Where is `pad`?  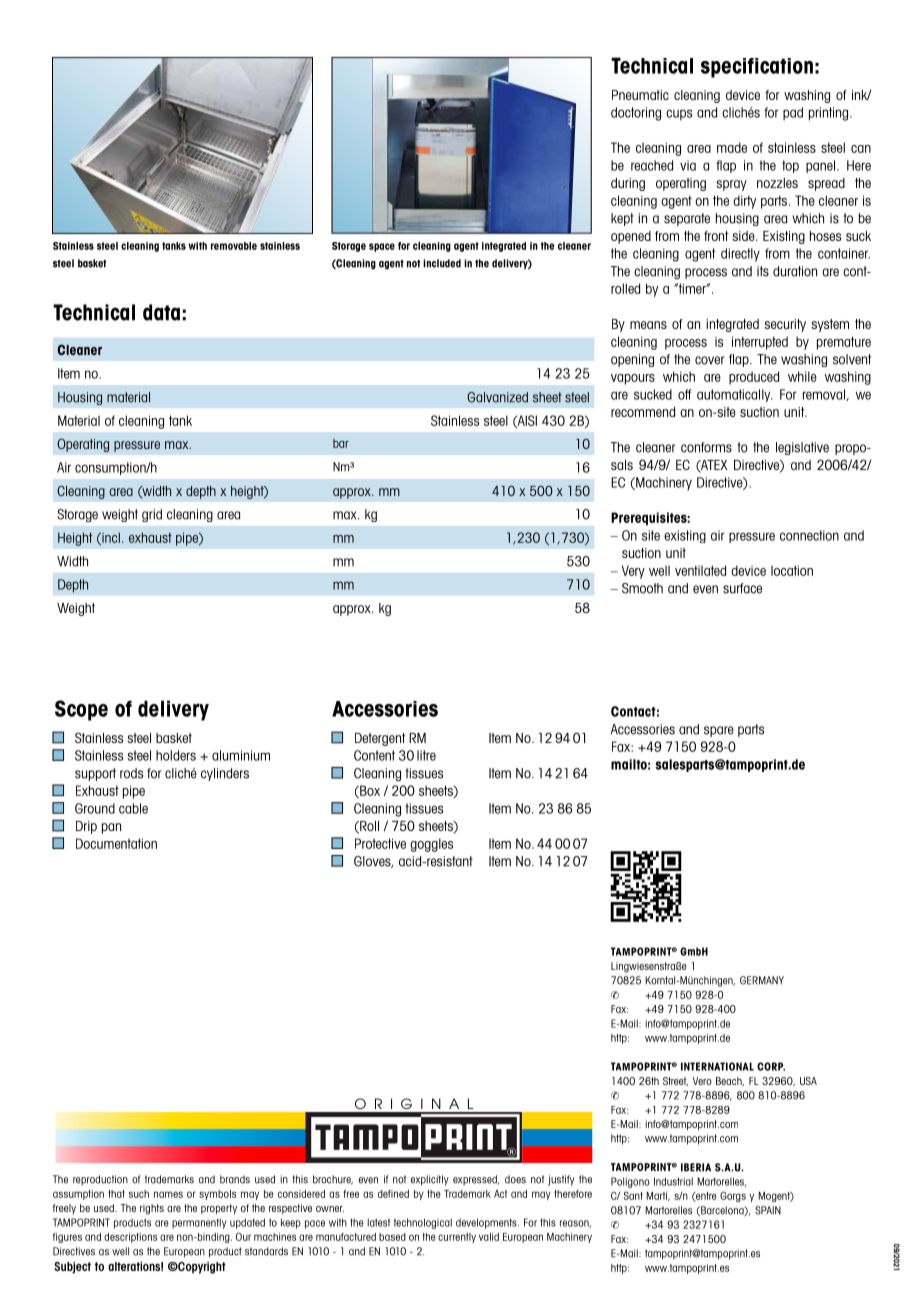
pad is located at coordinates (793, 113).
